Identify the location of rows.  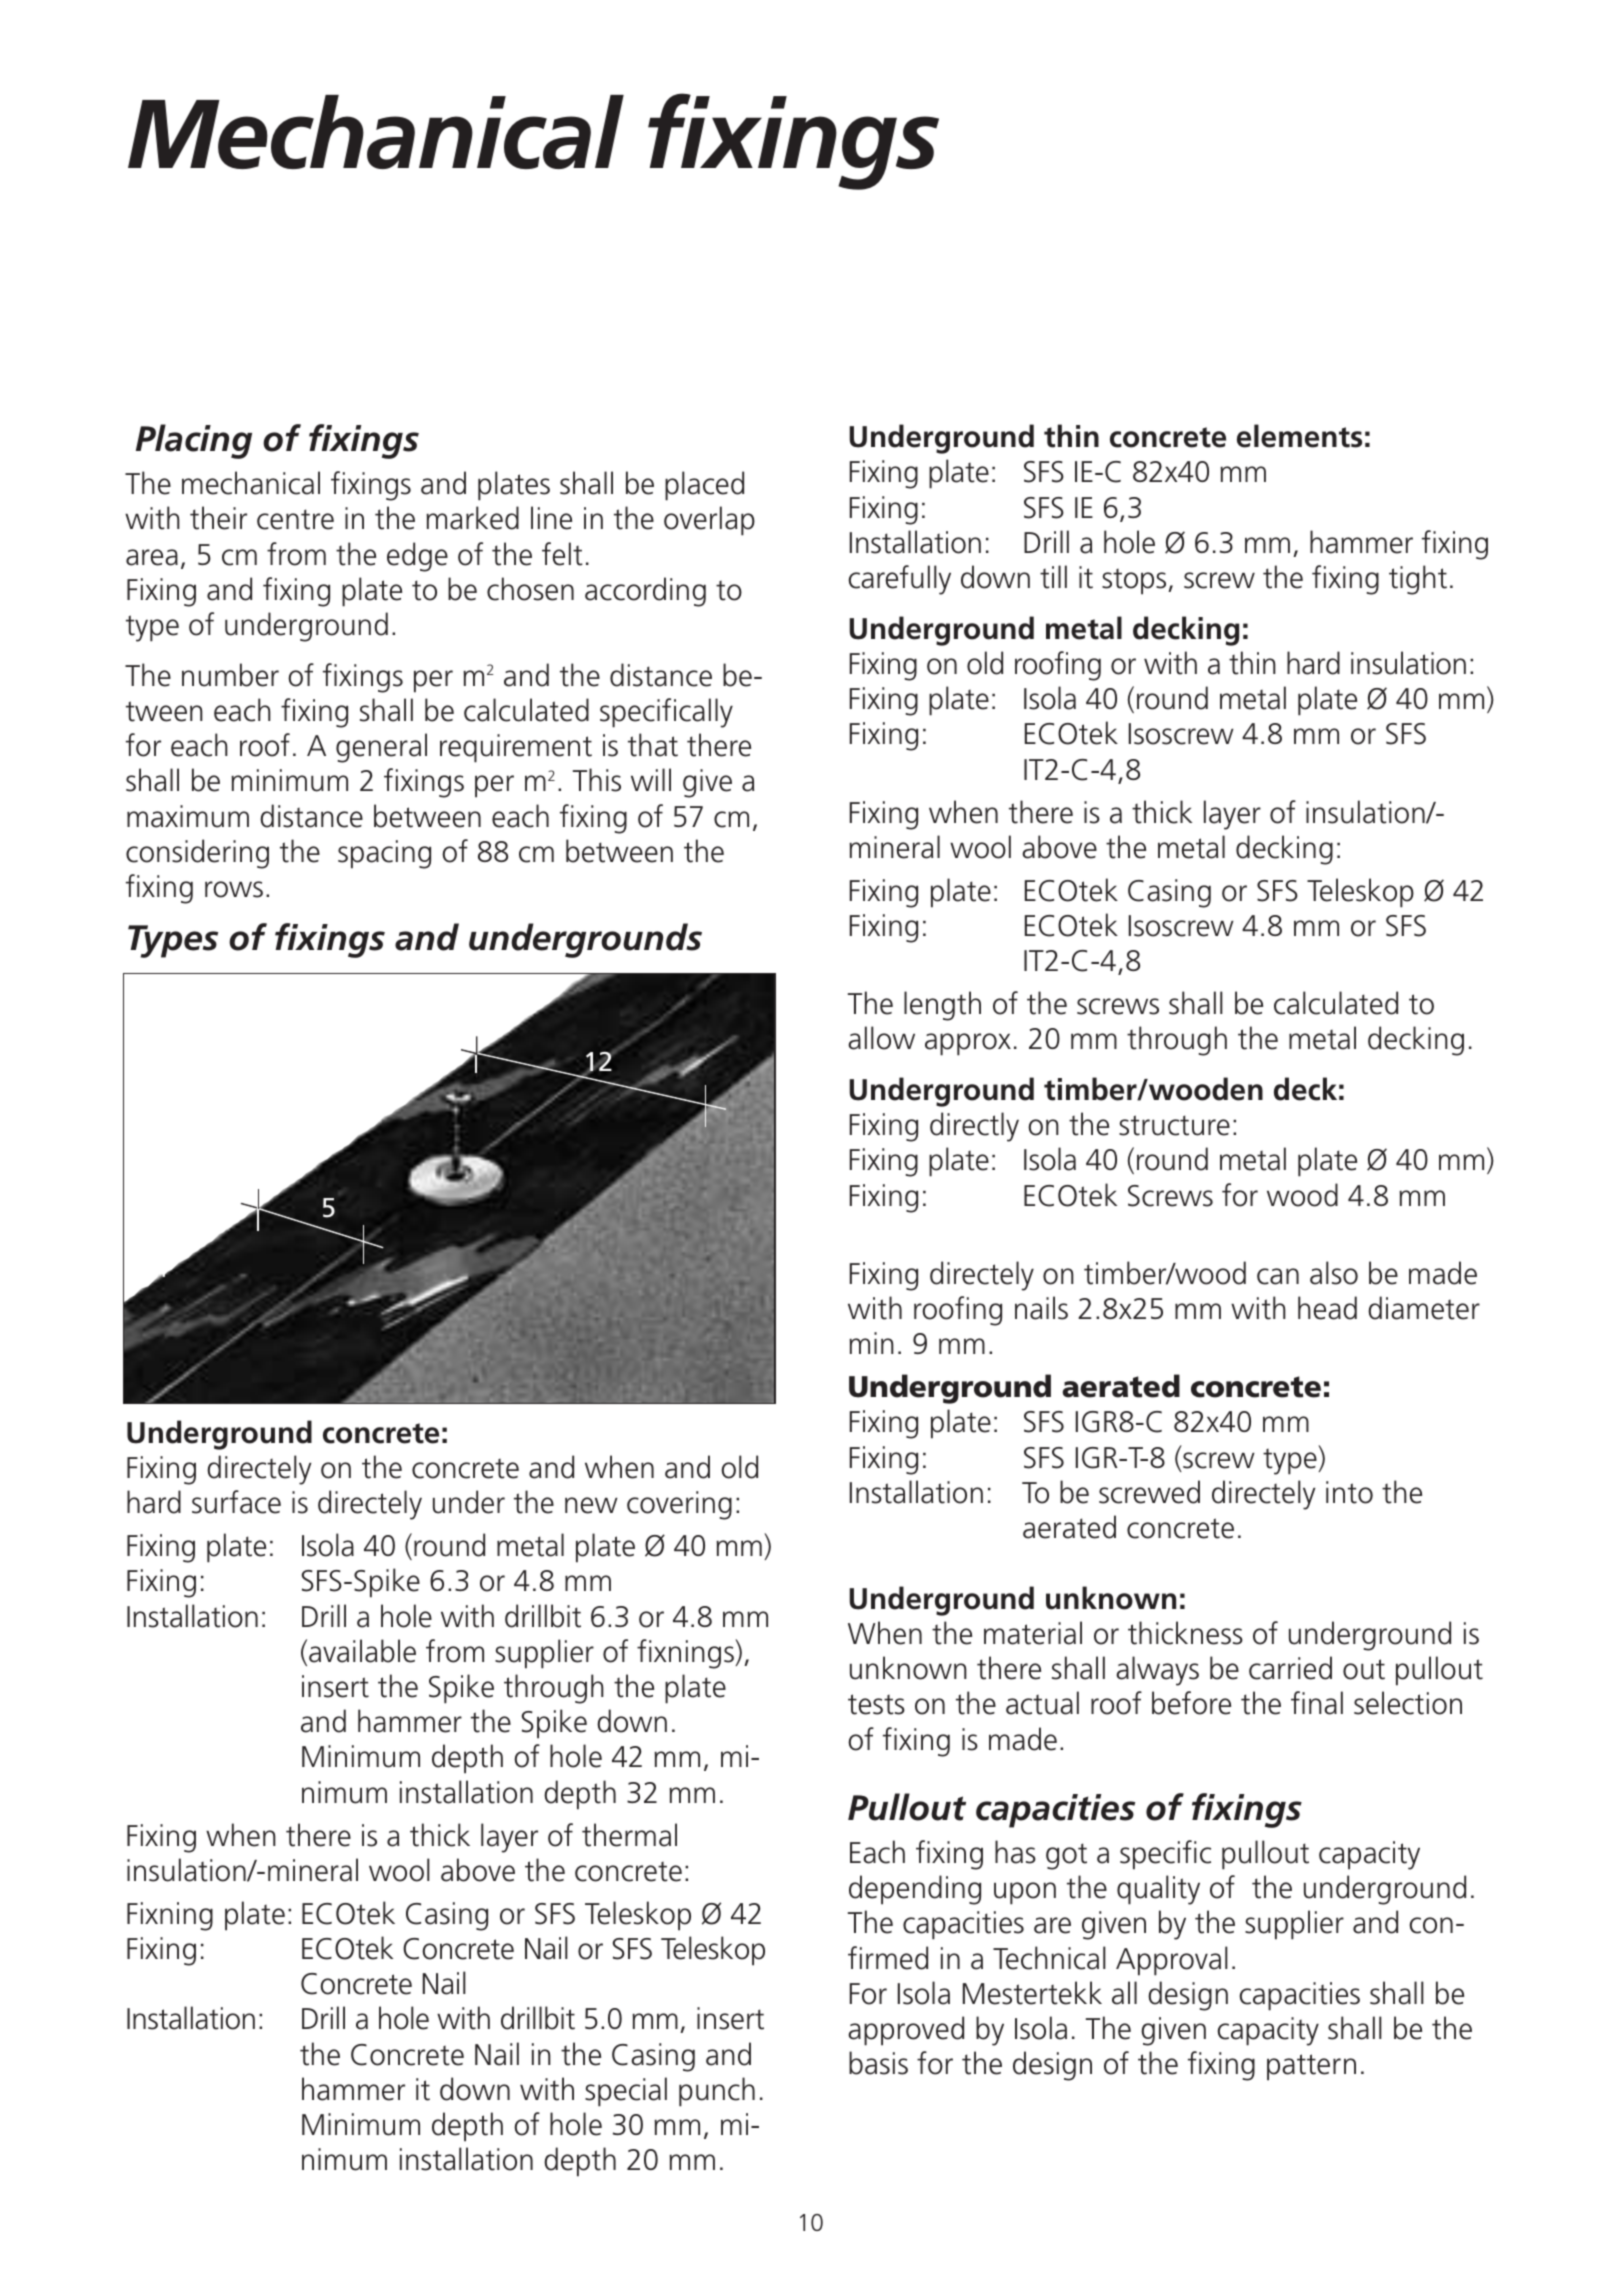
(234, 889).
